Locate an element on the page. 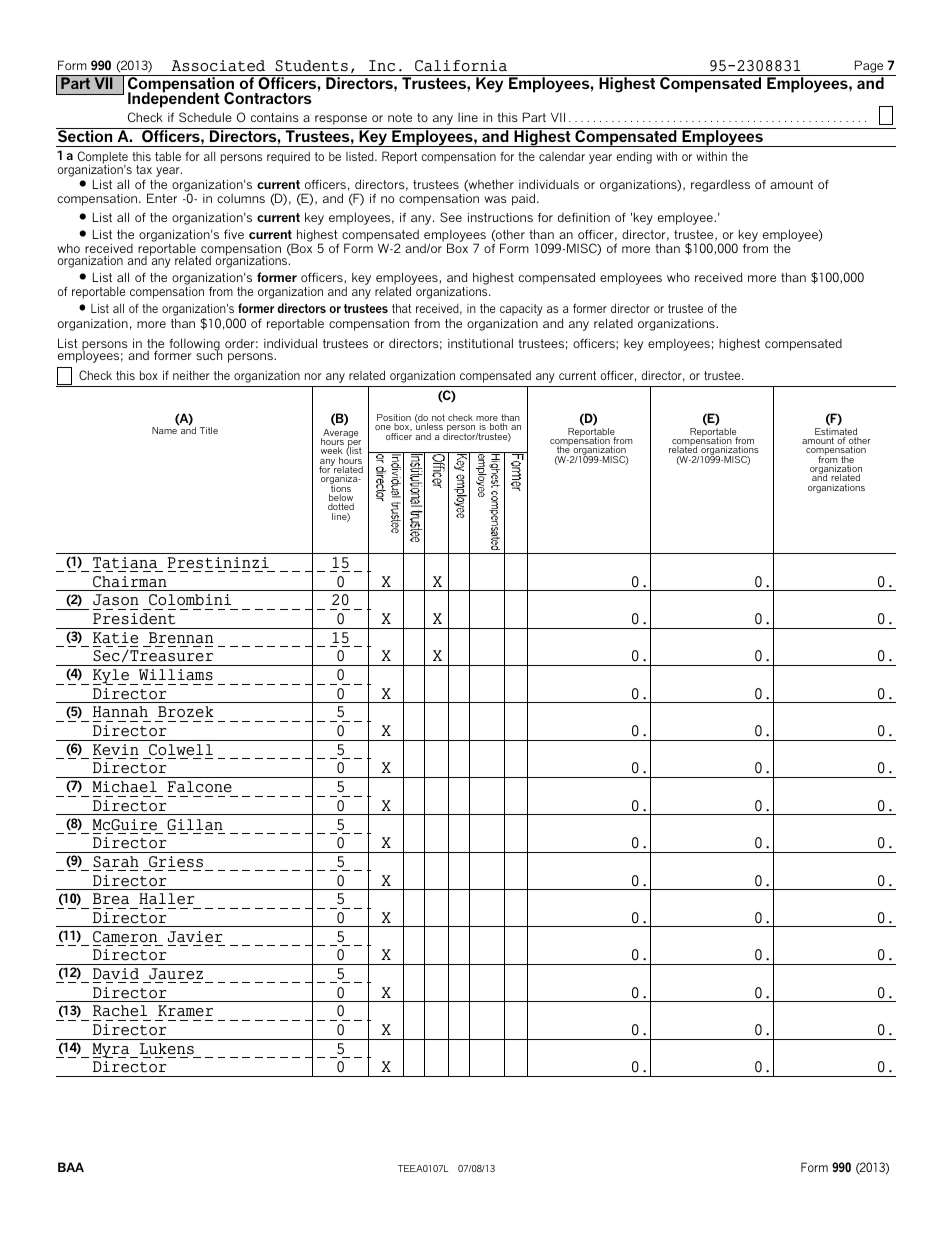  Kramer is located at coordinates (185, 1011).
